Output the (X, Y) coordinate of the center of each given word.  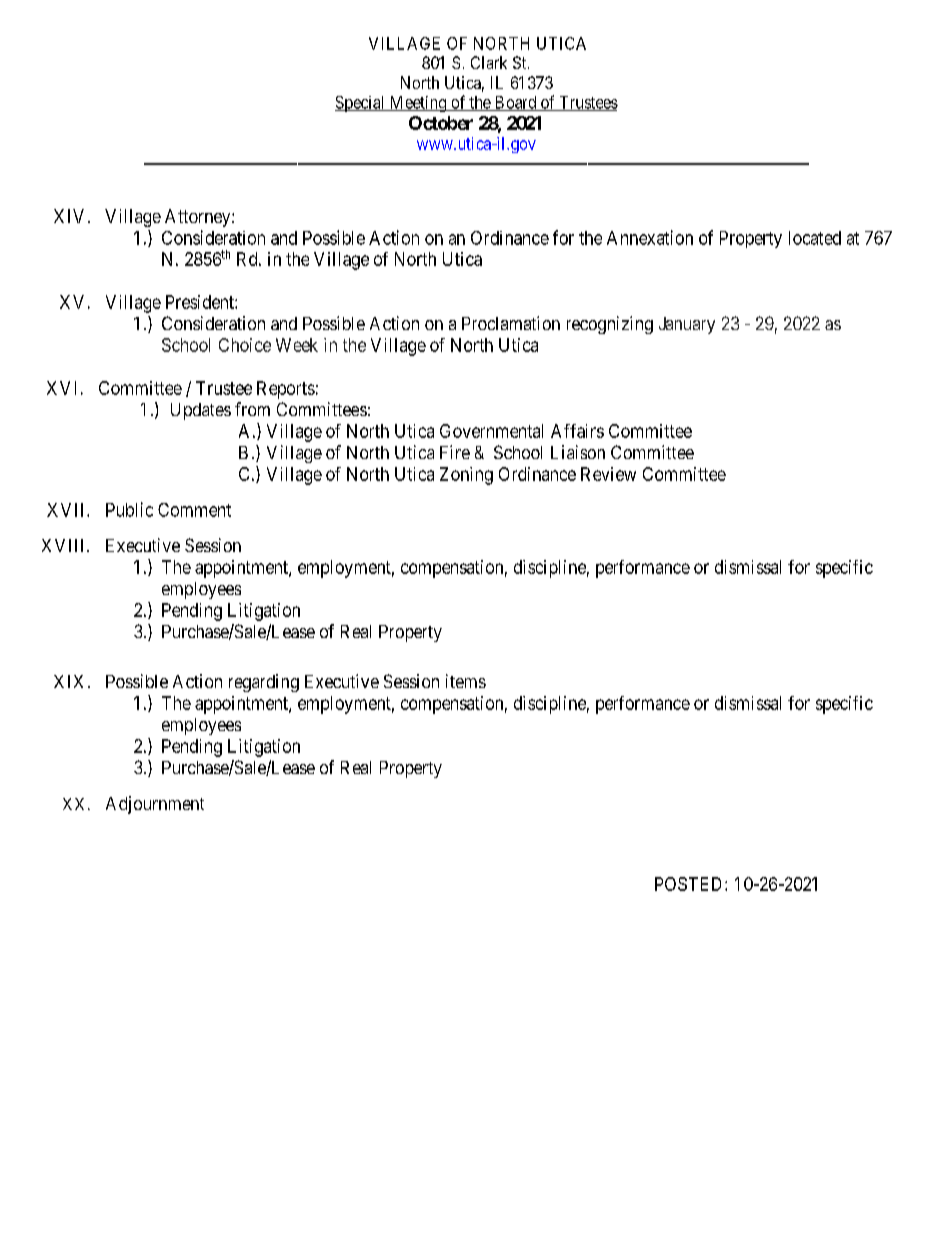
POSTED (690, 884)
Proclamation (511, 323)
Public (129, 509)
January (687, 325)
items (466, 681)
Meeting (418, 104)
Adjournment (155, 805)
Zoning (466, 476)
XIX (68, 681)
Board (515, 103)
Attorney (199, 218)
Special (361, 104)
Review (608, 474)
